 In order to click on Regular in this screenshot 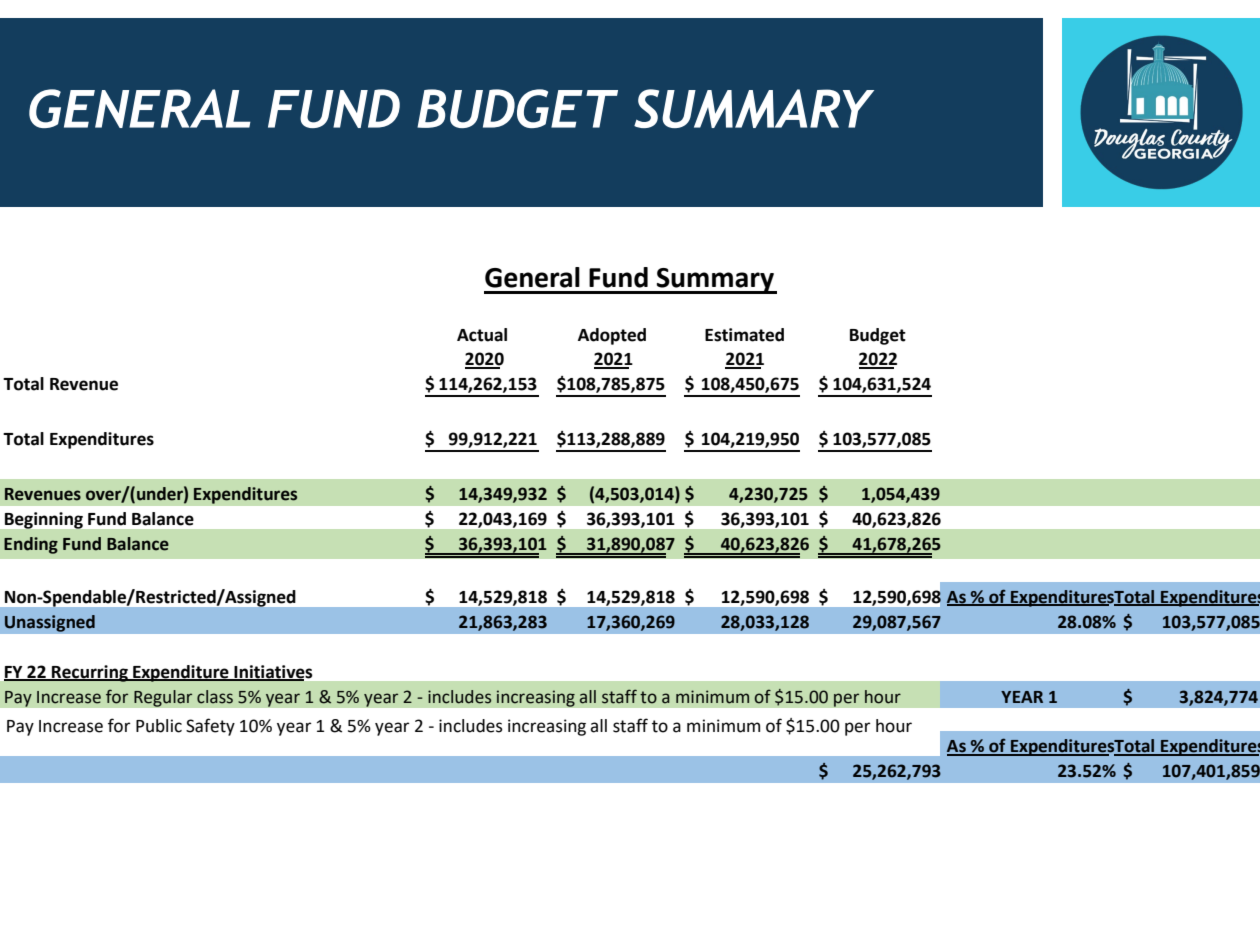, I will do `click(163, 698)`.
